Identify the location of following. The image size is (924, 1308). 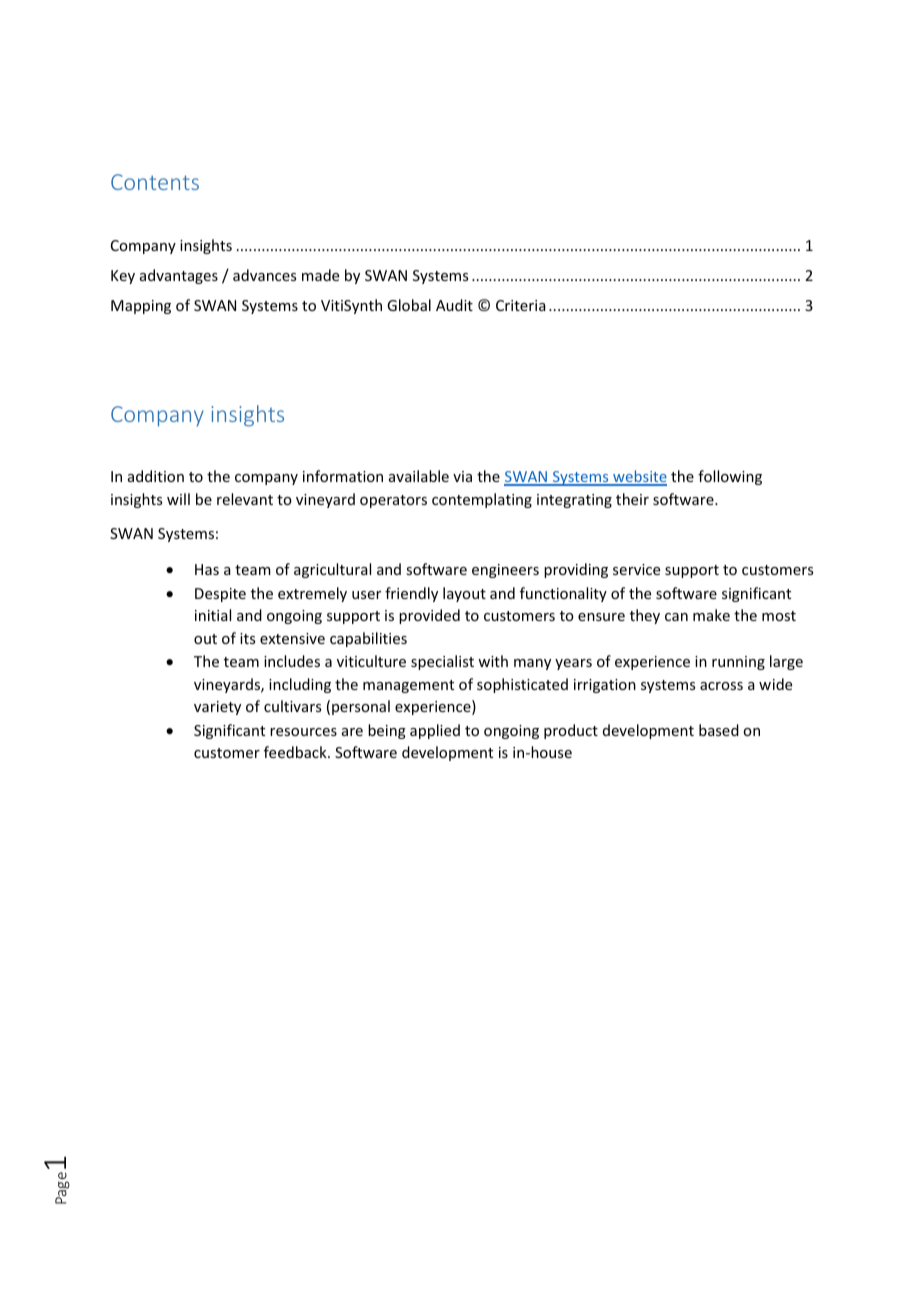
(730, 477).
